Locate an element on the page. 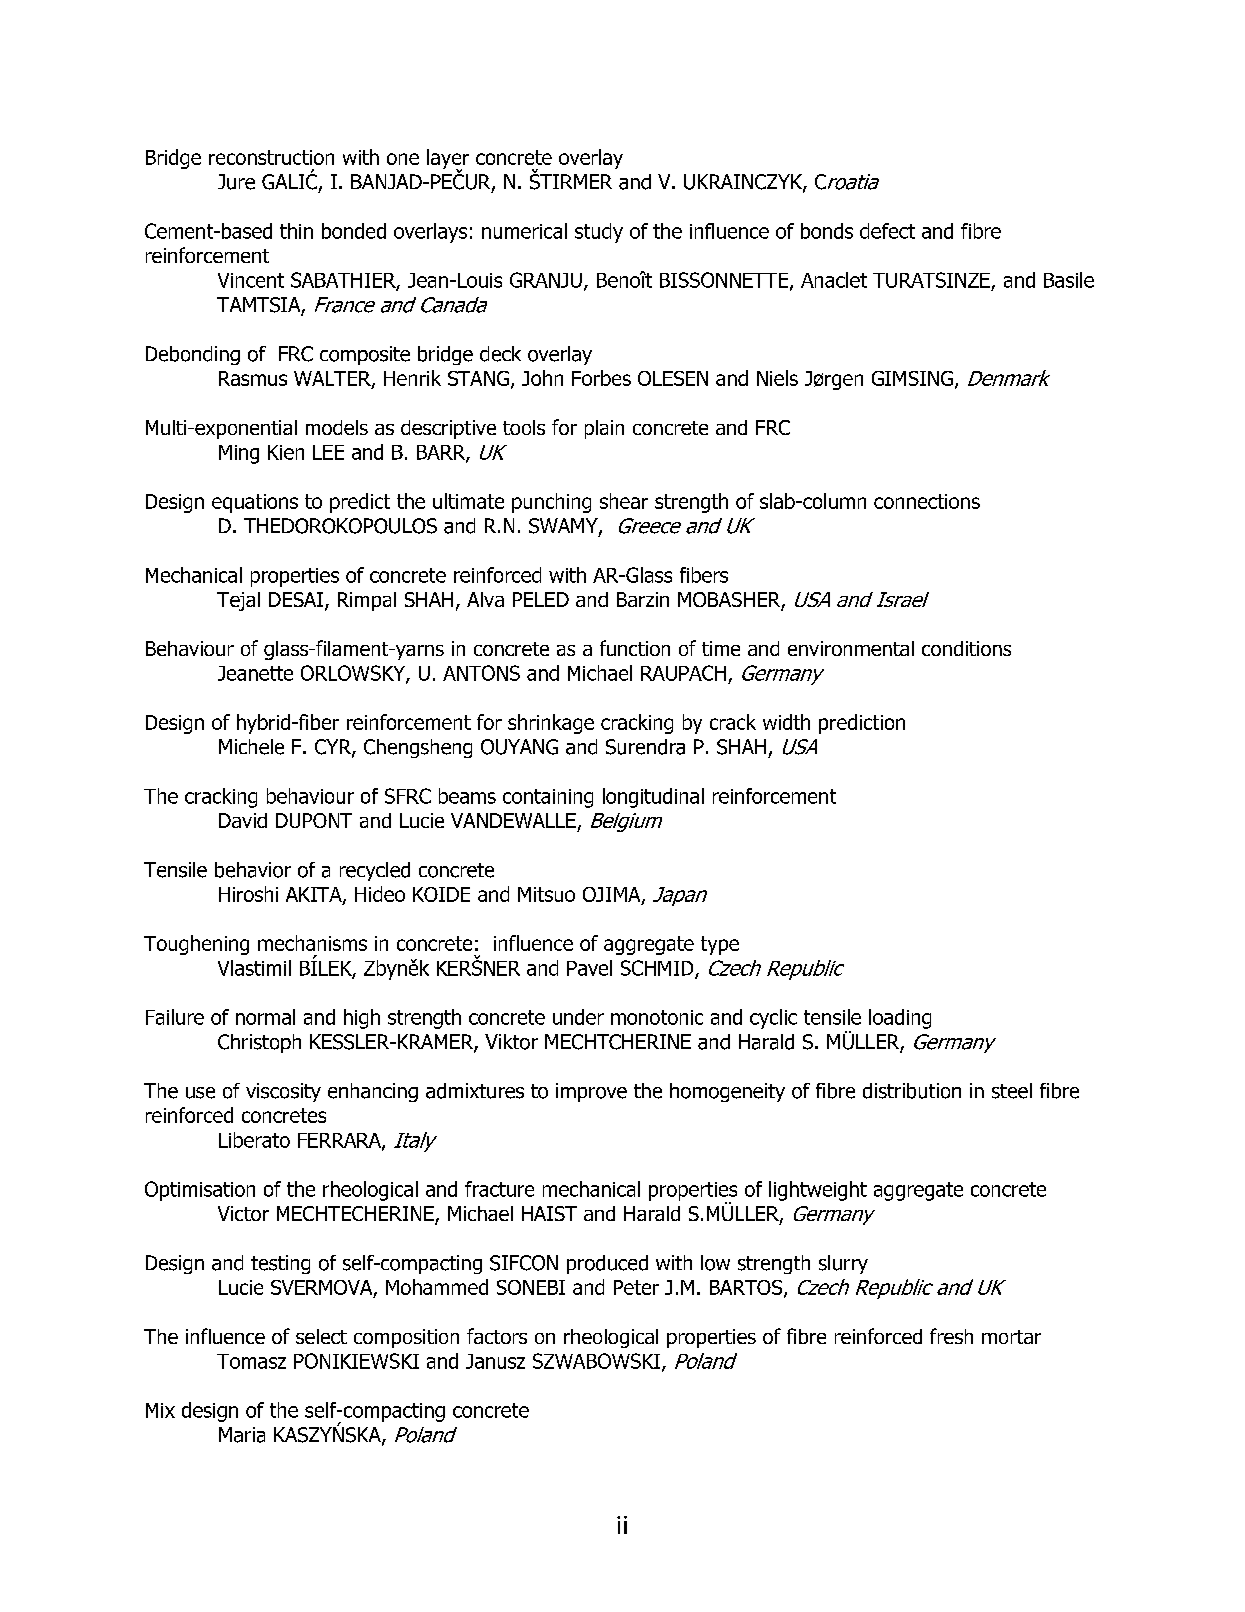  equations is located at coordinates (255, 503).
